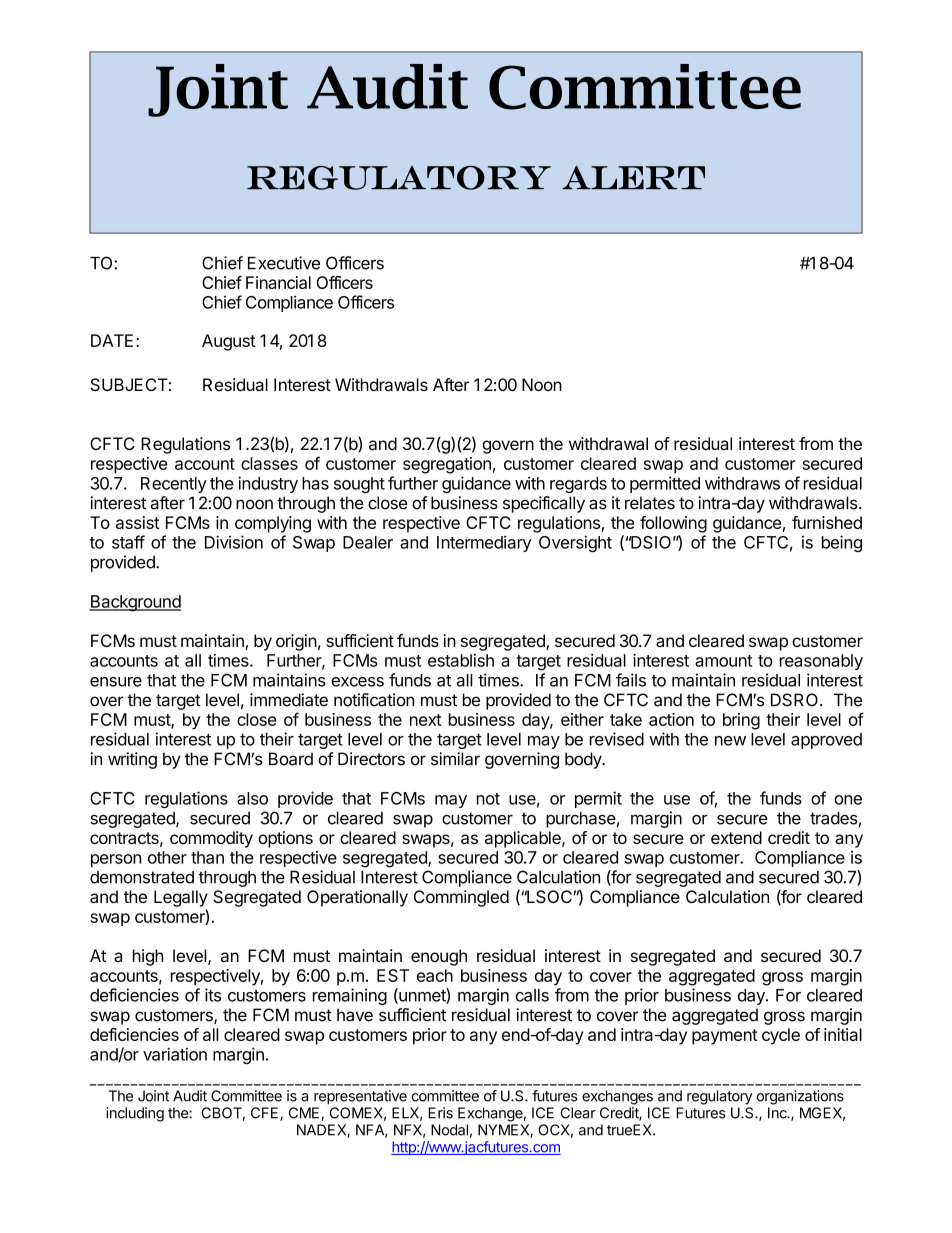  I want to click on Executive, so click(284, 263).
